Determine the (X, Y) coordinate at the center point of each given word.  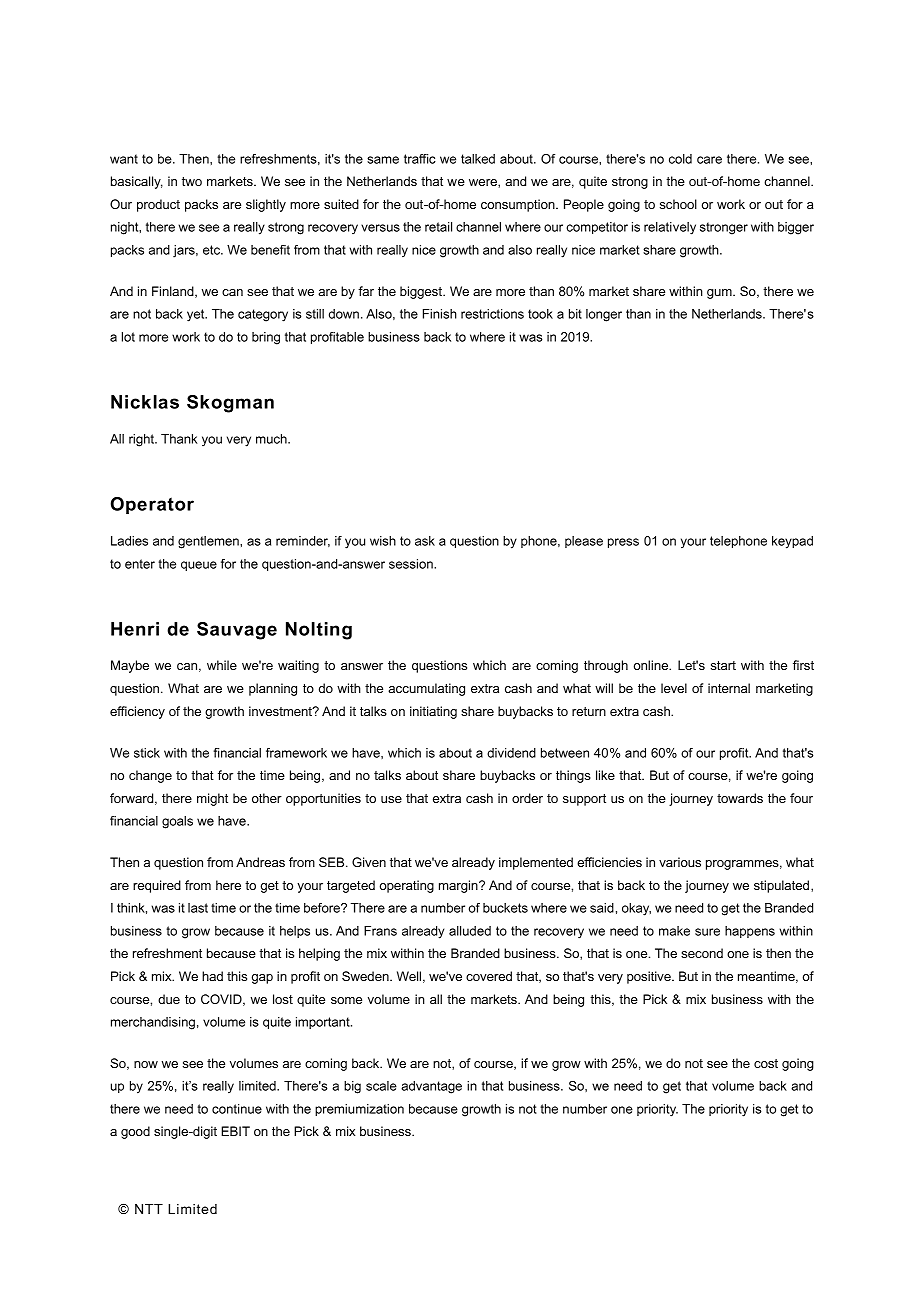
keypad (792, 542)
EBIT (235, 1131)
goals (177, 822)
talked (478, 159)
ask (425, 541)
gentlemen (209, 542)
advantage (431, 1087)
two (192, 181)
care (709, 160)
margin (459, 886)
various (680, 862)
